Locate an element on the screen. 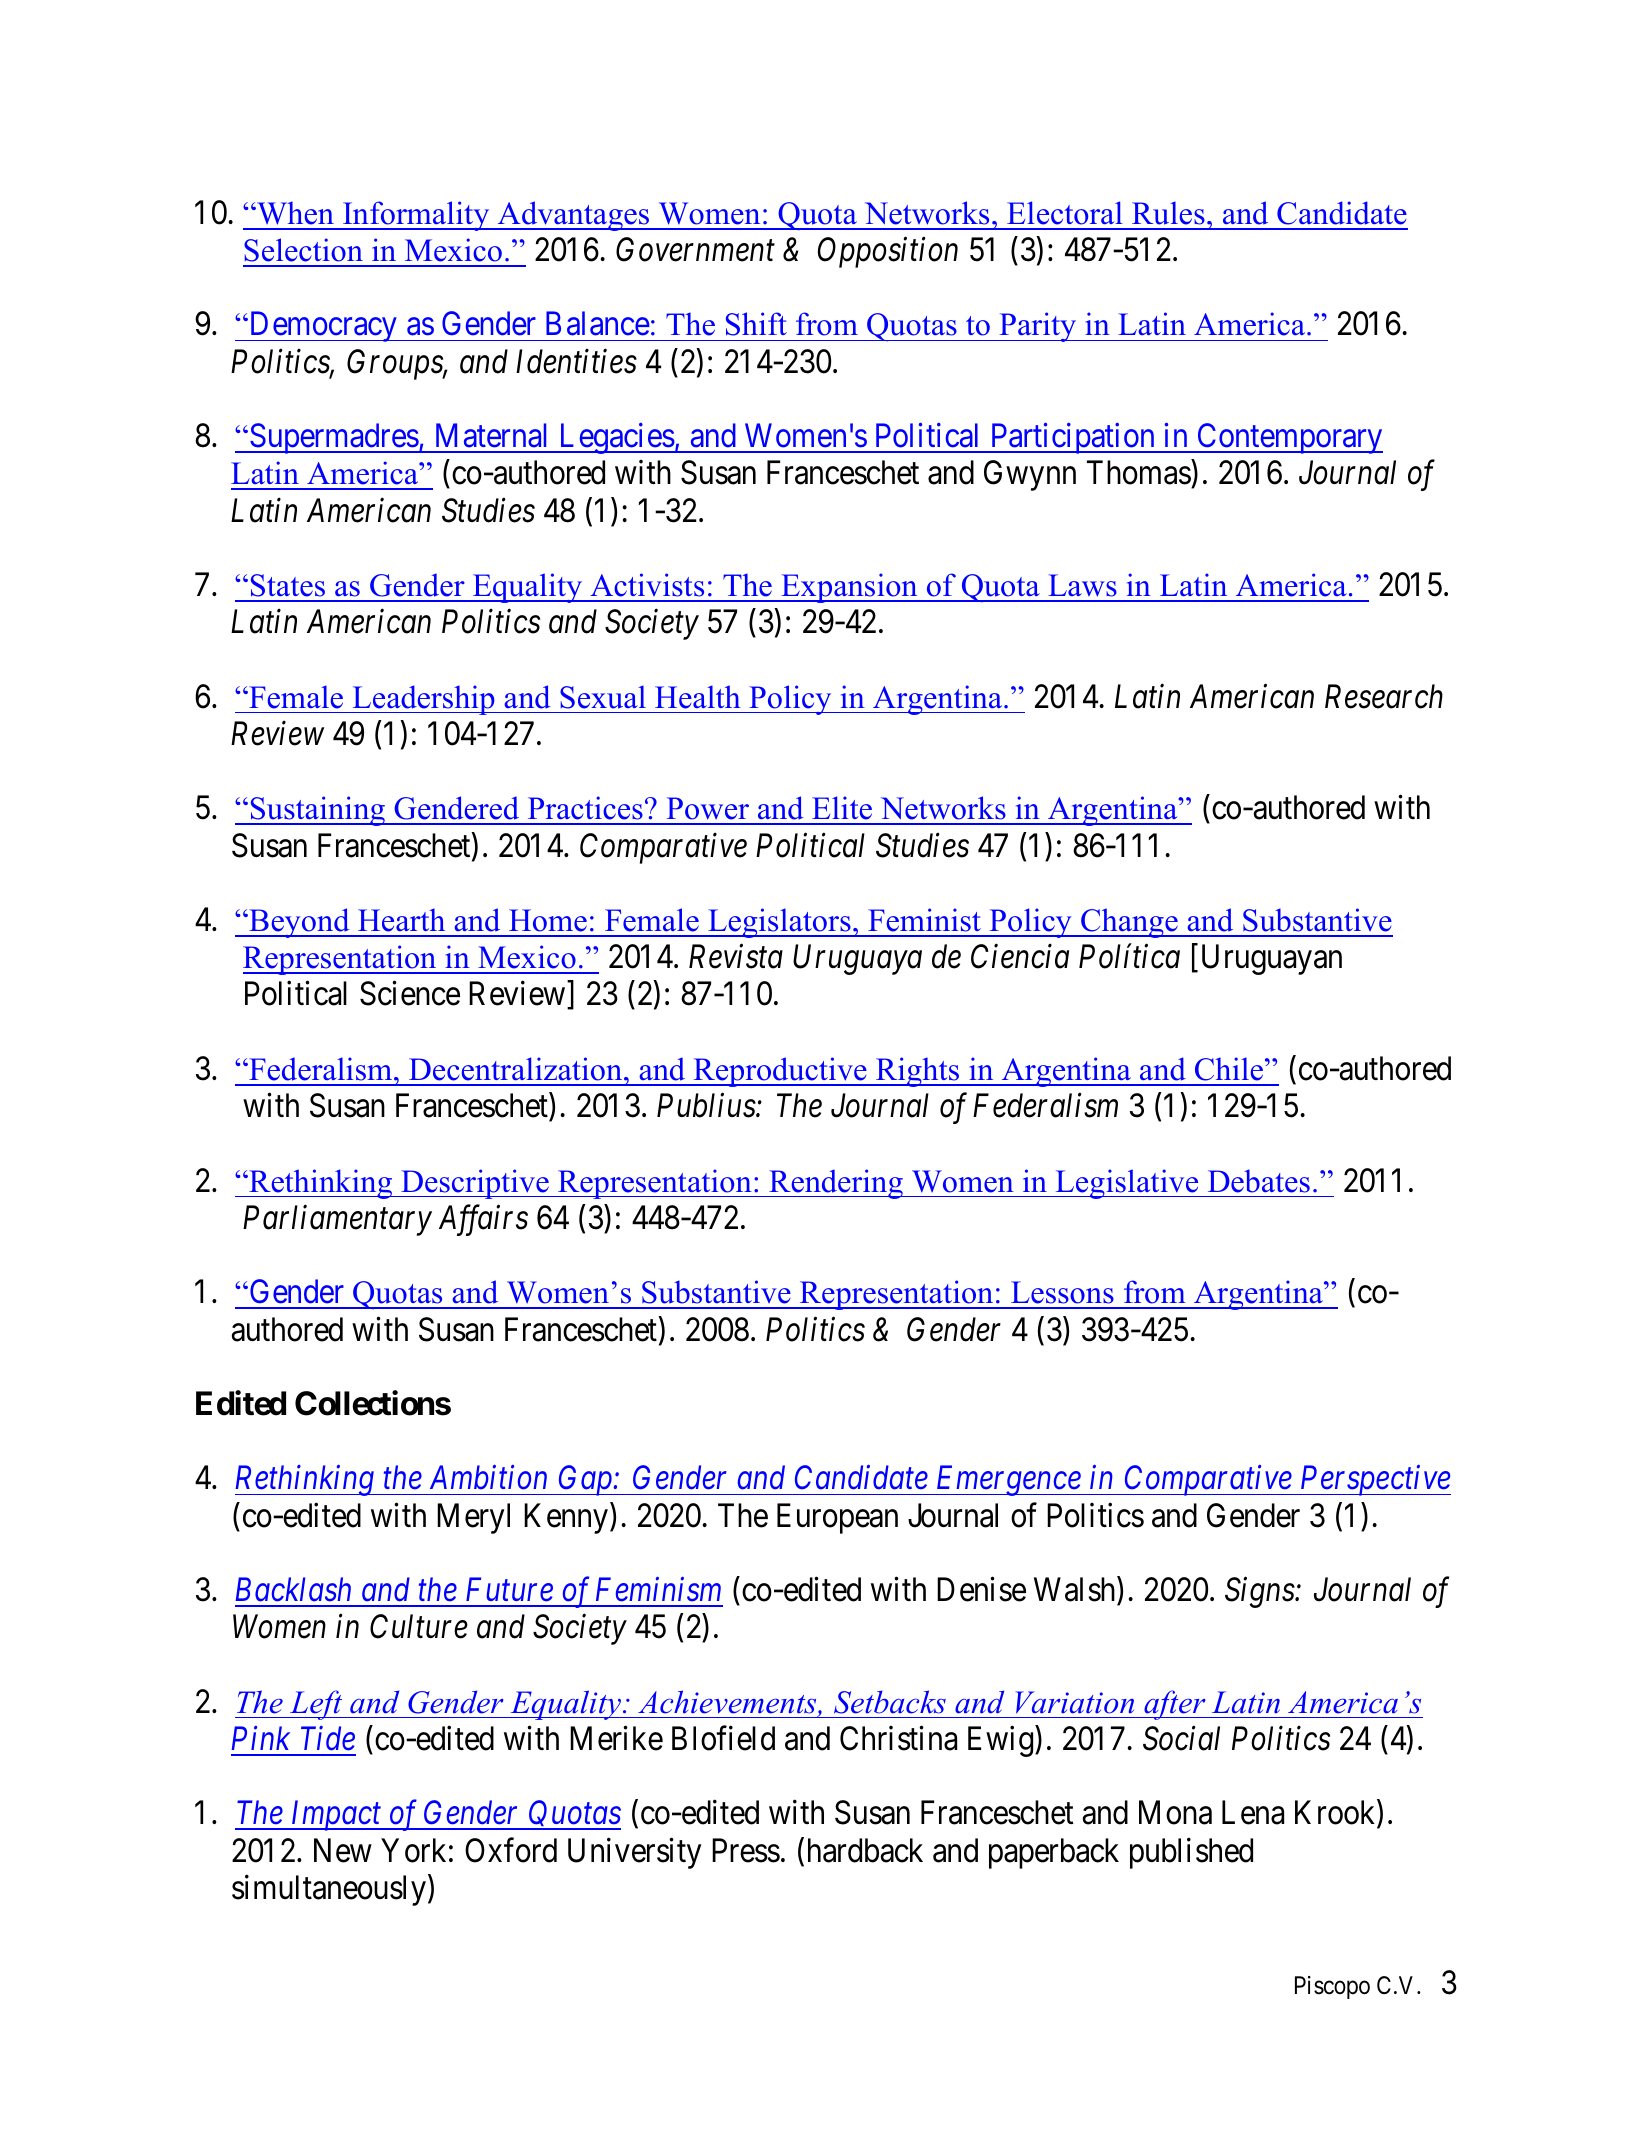 The image size is (1650, 2136). Opposition is located at coordinates (888, 253).
